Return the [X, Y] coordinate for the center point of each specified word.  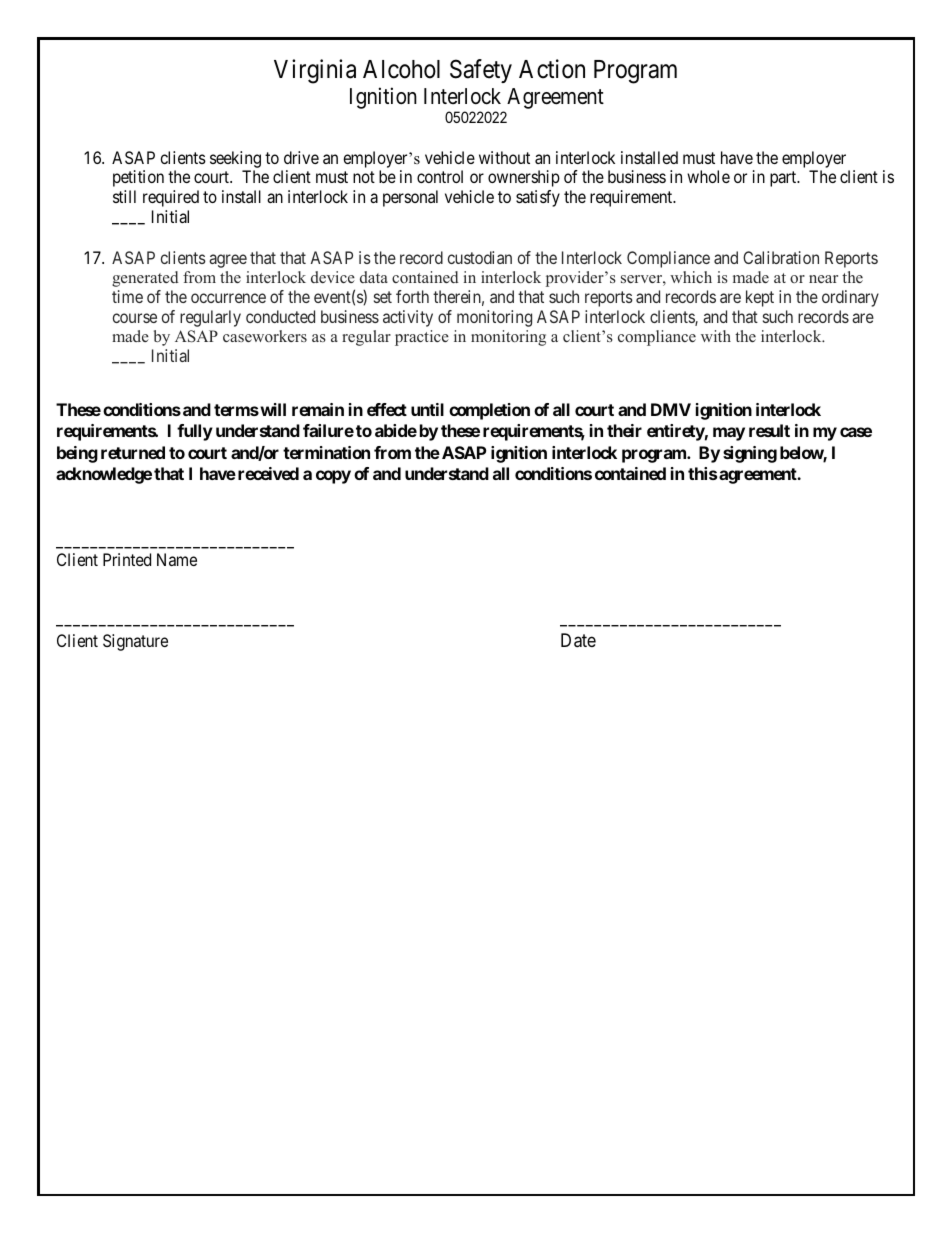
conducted [280, 316]
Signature [135, 642]
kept [760, 298]
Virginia [315, 71]
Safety [481, 71]
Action [552, 69]
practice [422, 338]
